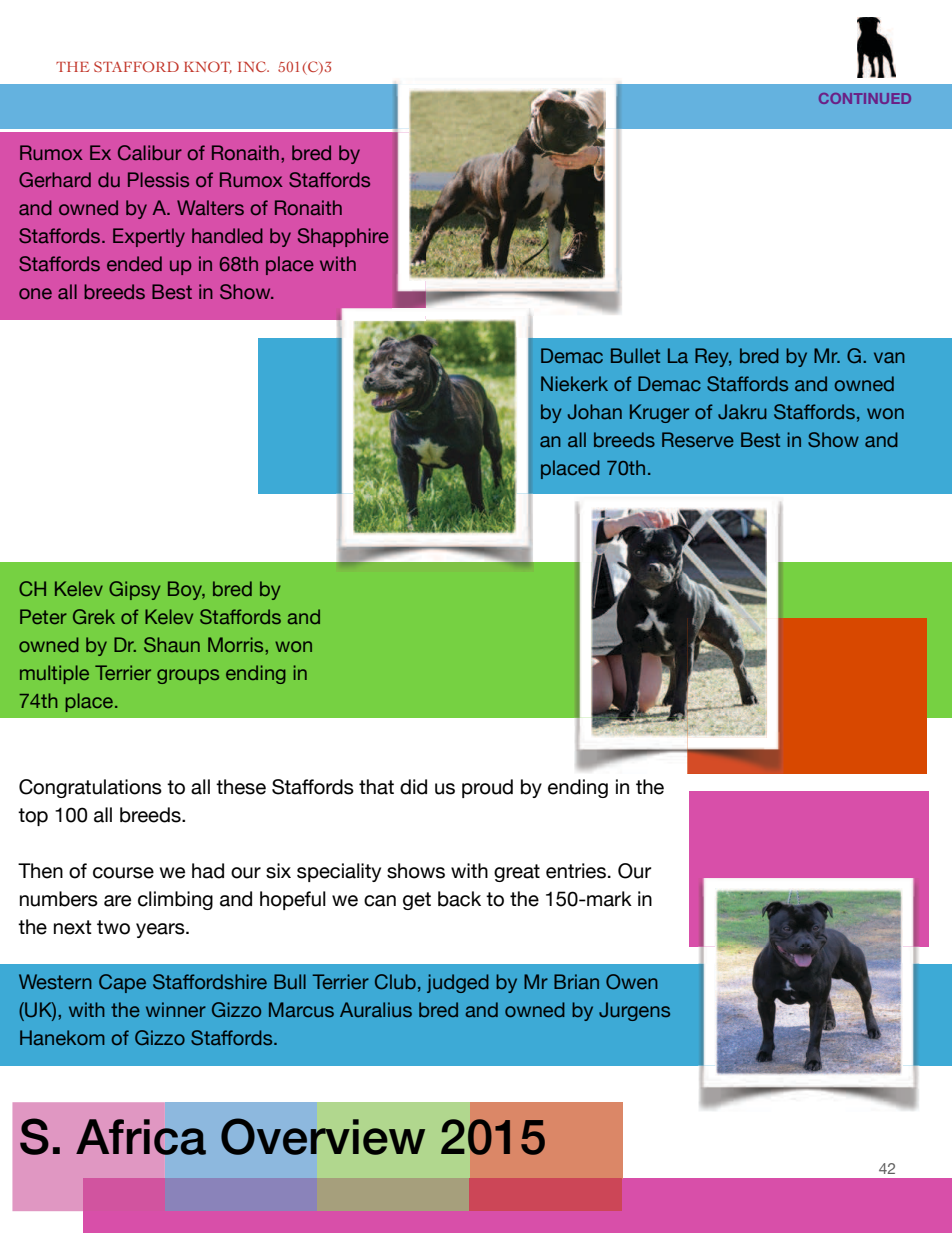 The image size is (952, 1233). What do you see at coordinates (487, 788) in the screenshot?
I see `proud` at bounding box center [487, 788].
